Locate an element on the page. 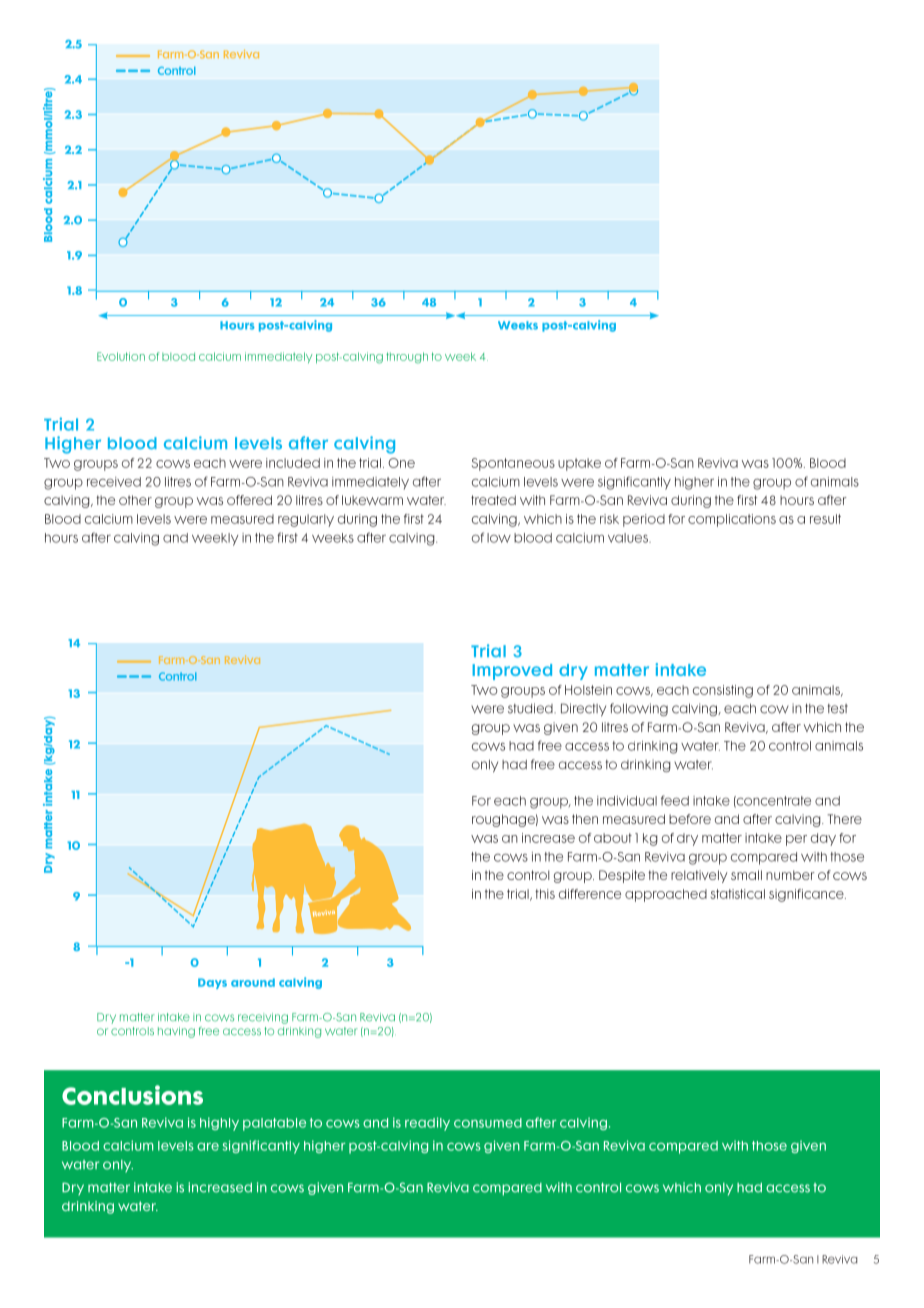 This page has width=924, height=1308. readily is located at coordinates (427, 1124).
